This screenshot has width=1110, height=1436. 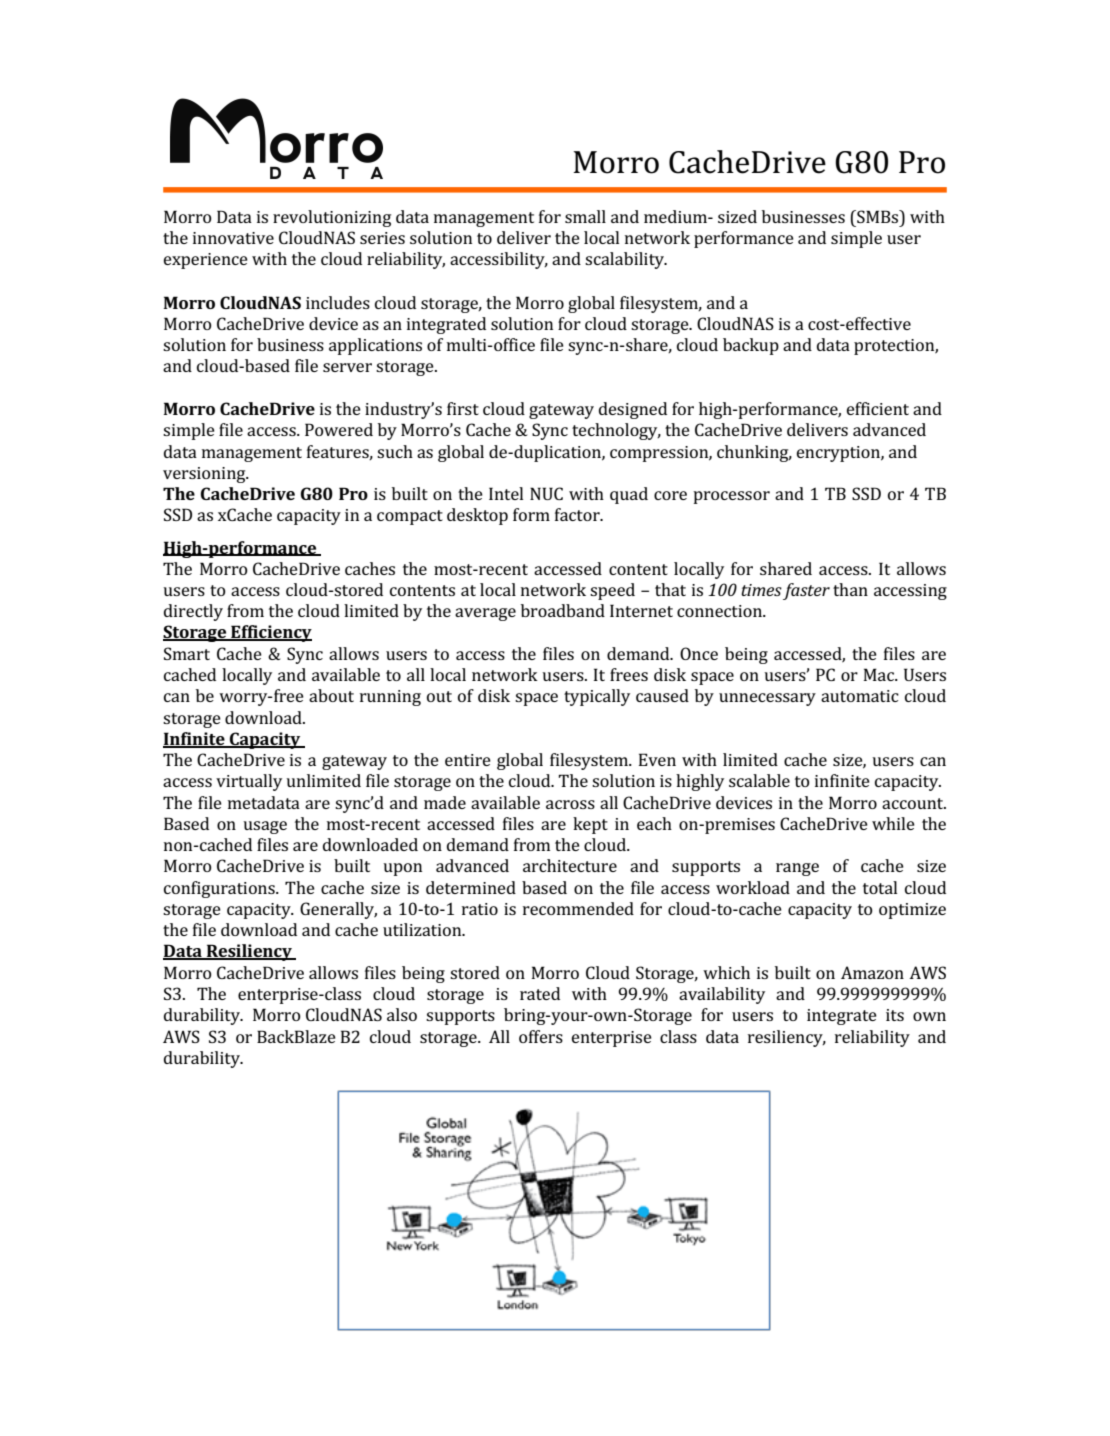 What do you see at coordinates (759, 780) in the screenshot?
I see `scalable` at bounding box center [759, 780].
